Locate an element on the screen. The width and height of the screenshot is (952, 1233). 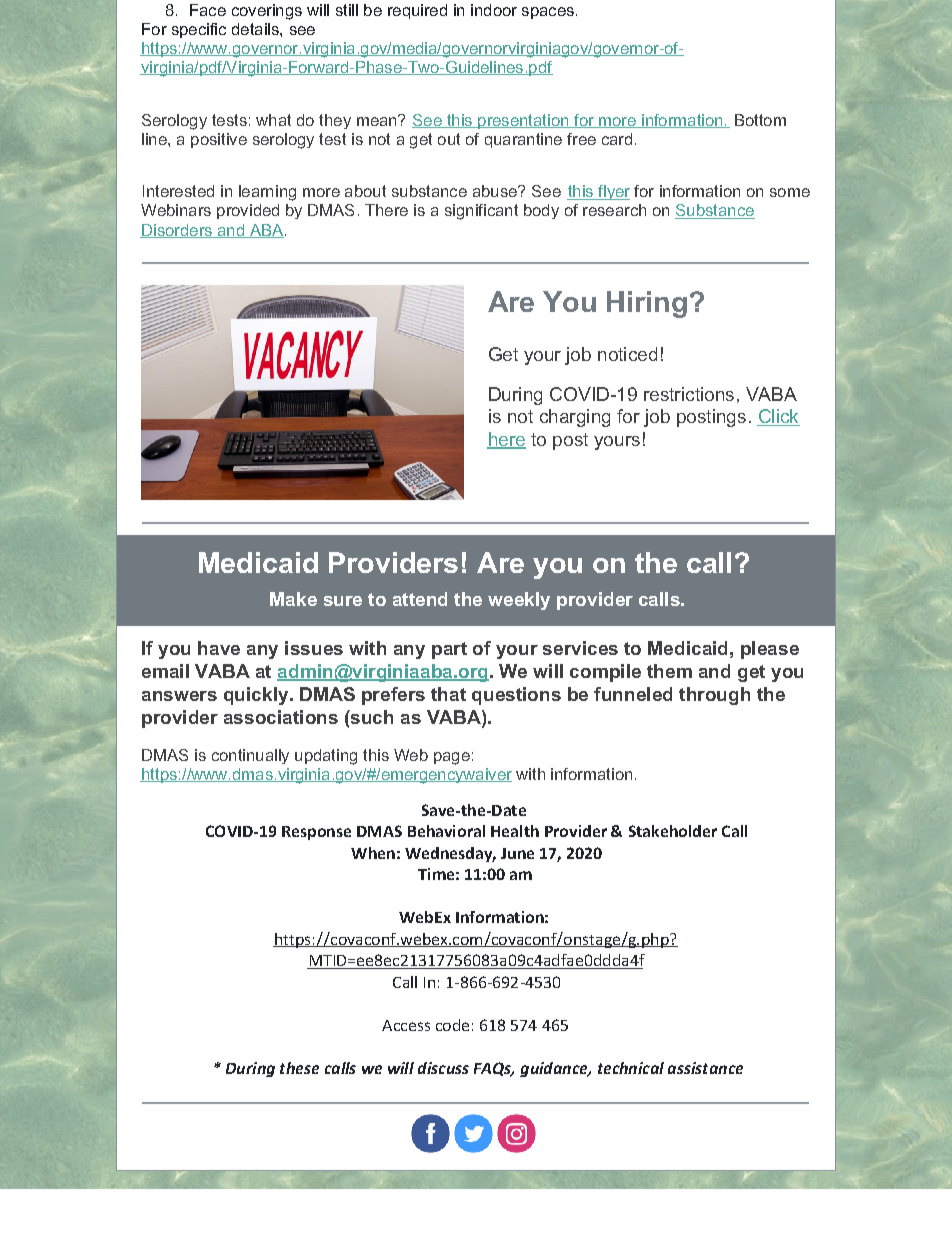
Behavioral is located at coordinates (446, 831).
